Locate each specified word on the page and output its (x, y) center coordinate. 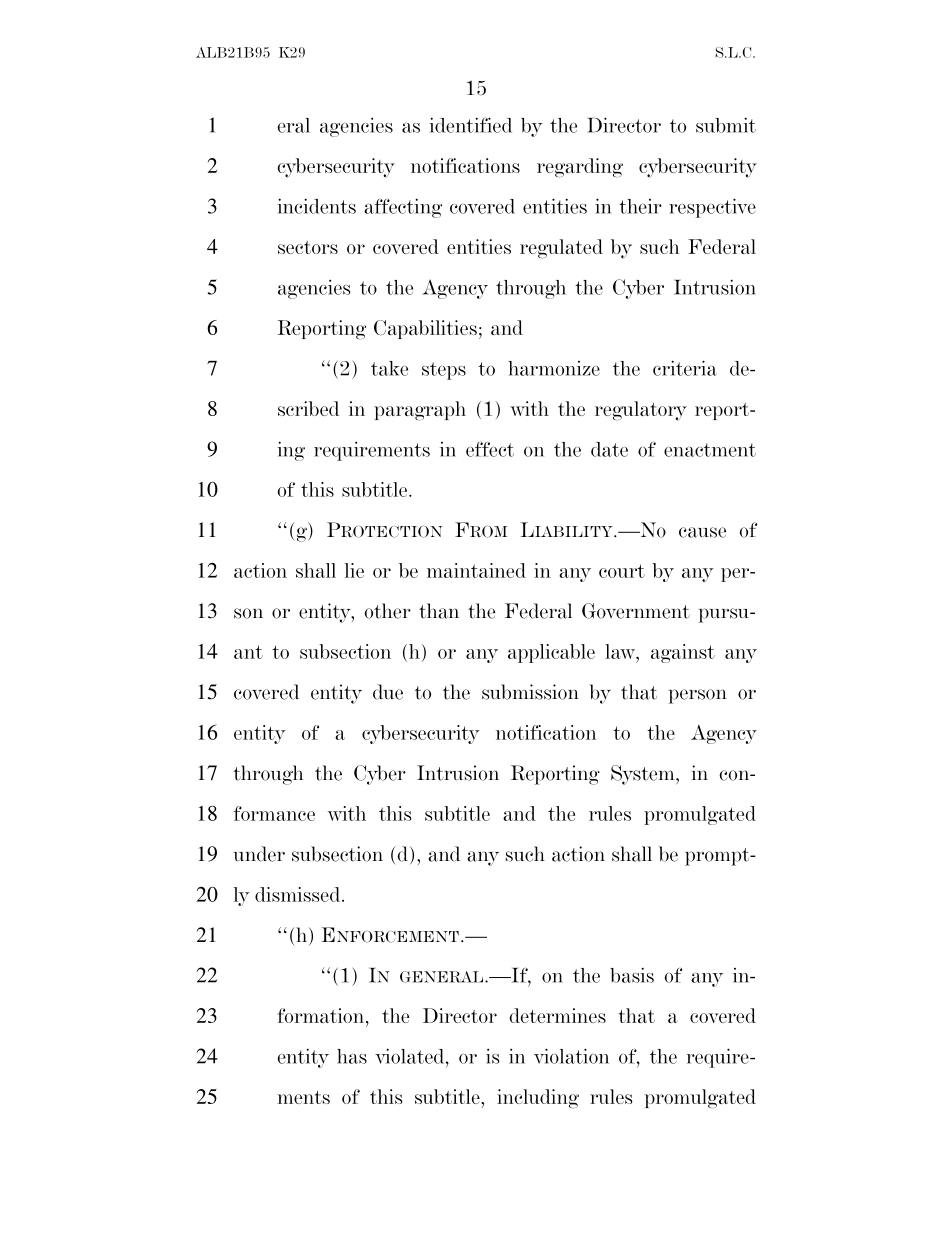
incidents (316, 206)
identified (470, 125)
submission (530, 692)
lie (354, 570)
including (538, 1099)
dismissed (299, 894)
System (644, 775)
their (640, 206)
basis (632, 975)
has (352, 1056)
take (389, 368)
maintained (476, 570)
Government (636, 611)
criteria (685, 368)
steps (444, 371)
